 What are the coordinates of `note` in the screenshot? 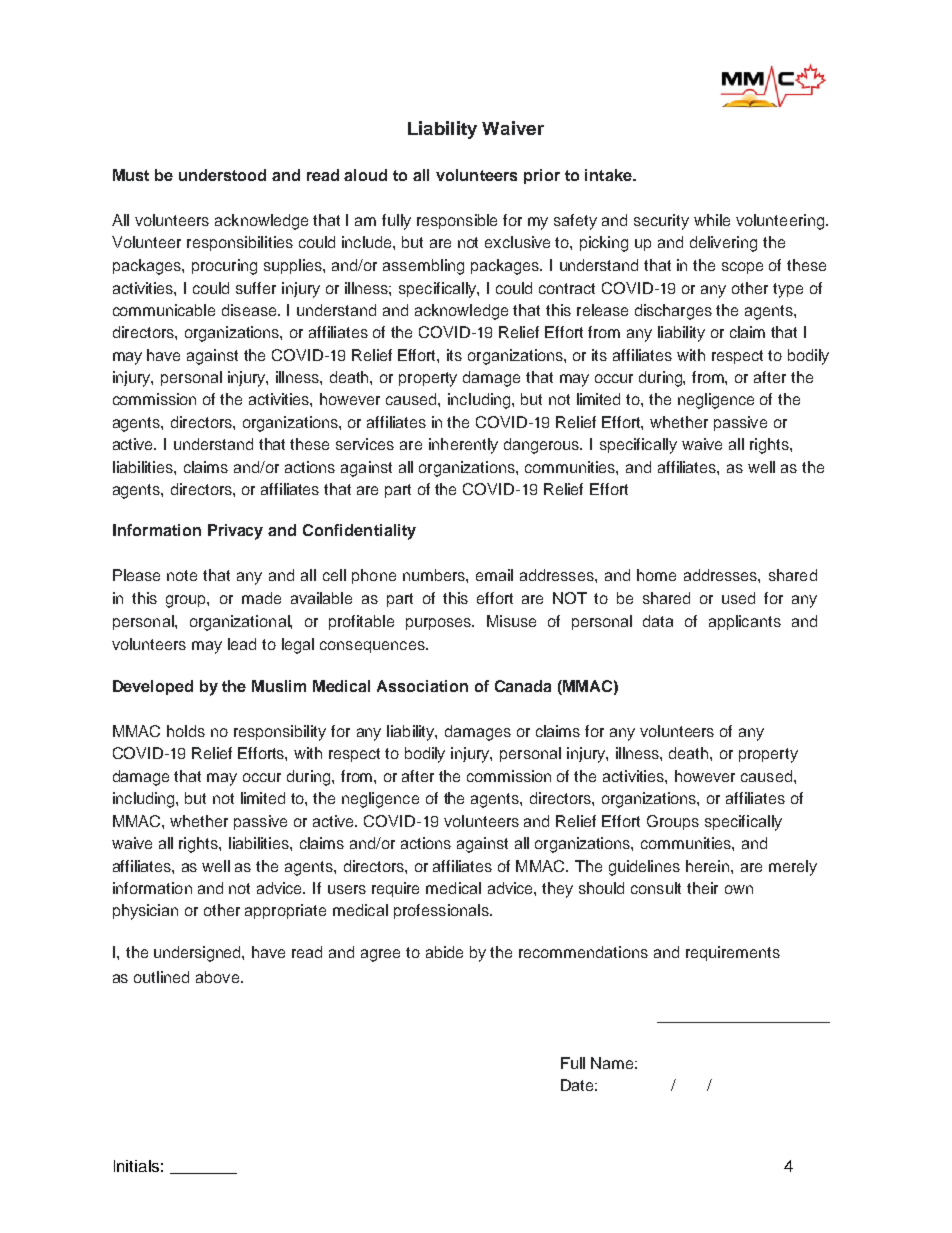 It's located at (182, 575).
